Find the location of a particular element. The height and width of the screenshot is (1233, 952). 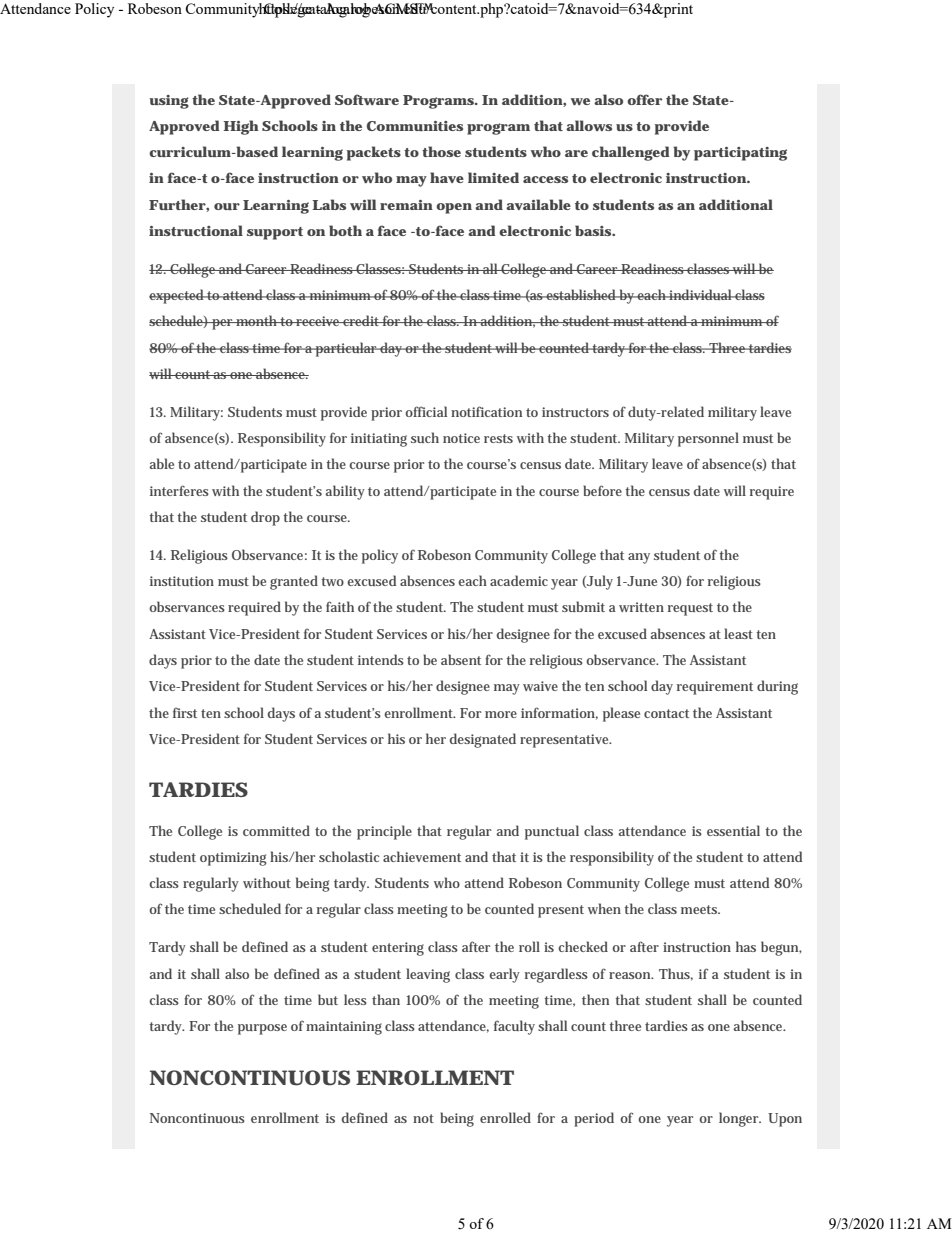

purpose is located at coordinates (262, 1029).
